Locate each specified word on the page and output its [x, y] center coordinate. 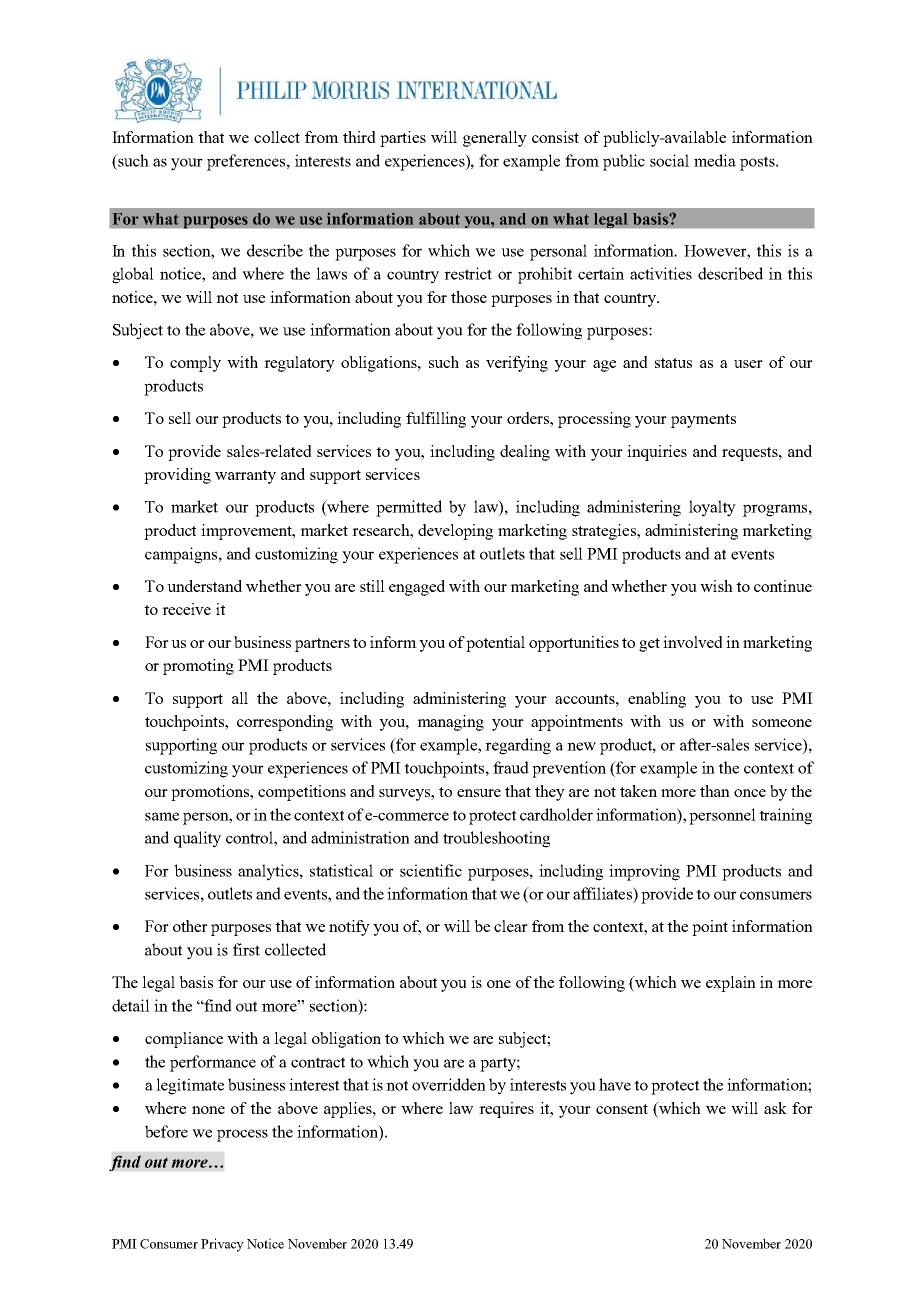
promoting [198, 667]
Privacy [222, 1245]
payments [703, 421]
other [190, 926]
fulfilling [436, 420]
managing [450, 723]
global [133, 275]
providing [177, 476]
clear [511, 926]
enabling [657, 700]
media [715, 160]
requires [506, 1110]
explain [731, 984]
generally [495, 139]
